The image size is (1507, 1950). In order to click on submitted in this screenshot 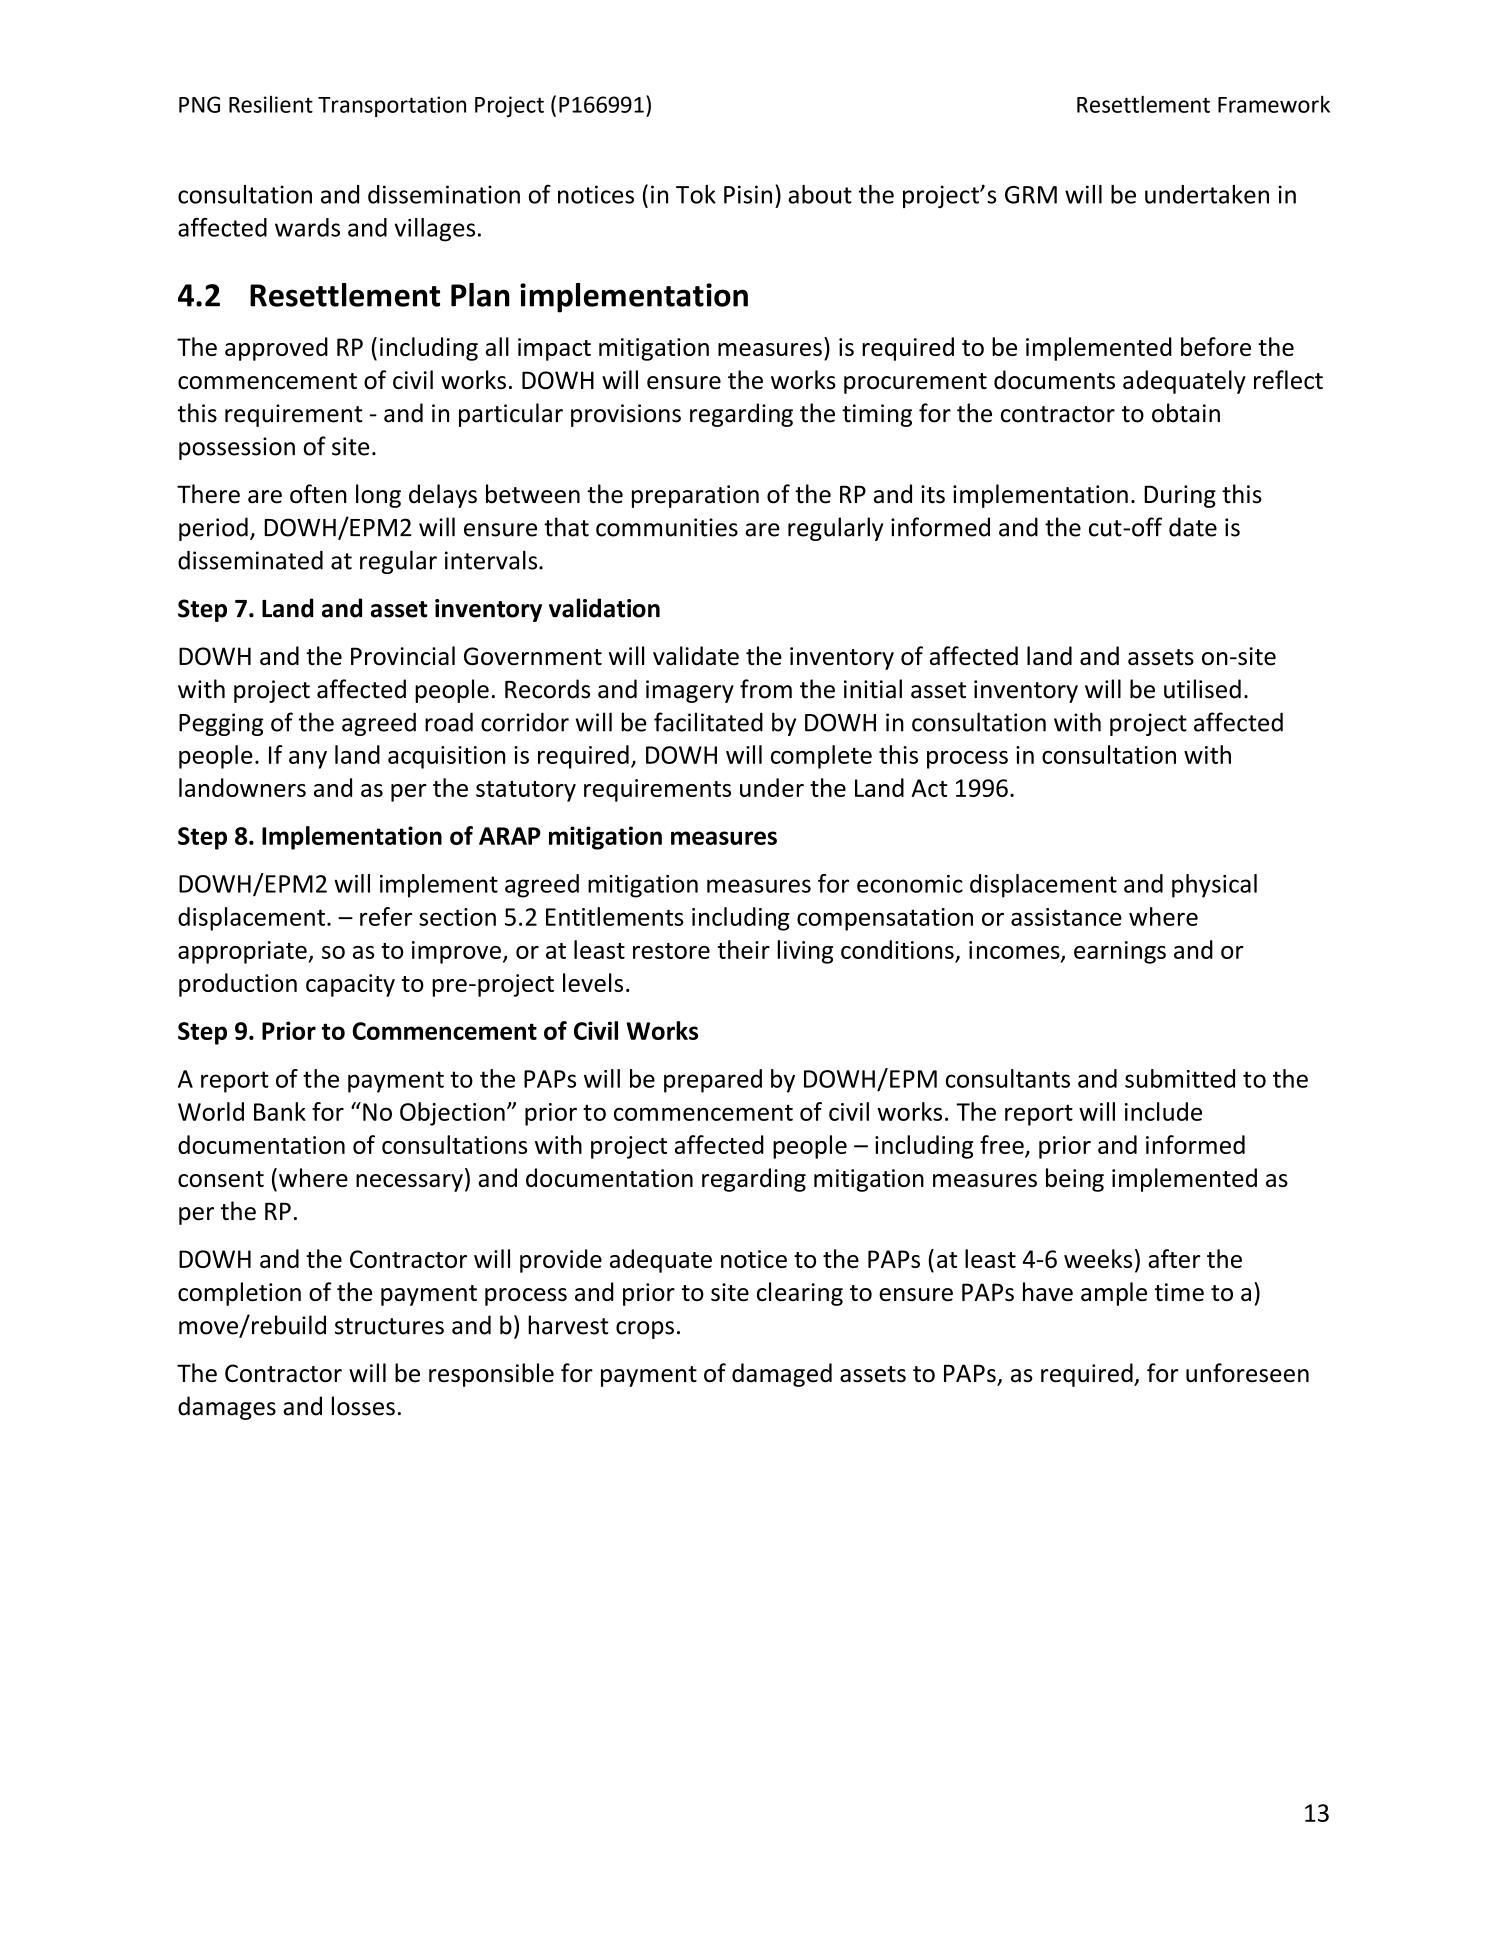, I will do `click(1180, 1078)`.
